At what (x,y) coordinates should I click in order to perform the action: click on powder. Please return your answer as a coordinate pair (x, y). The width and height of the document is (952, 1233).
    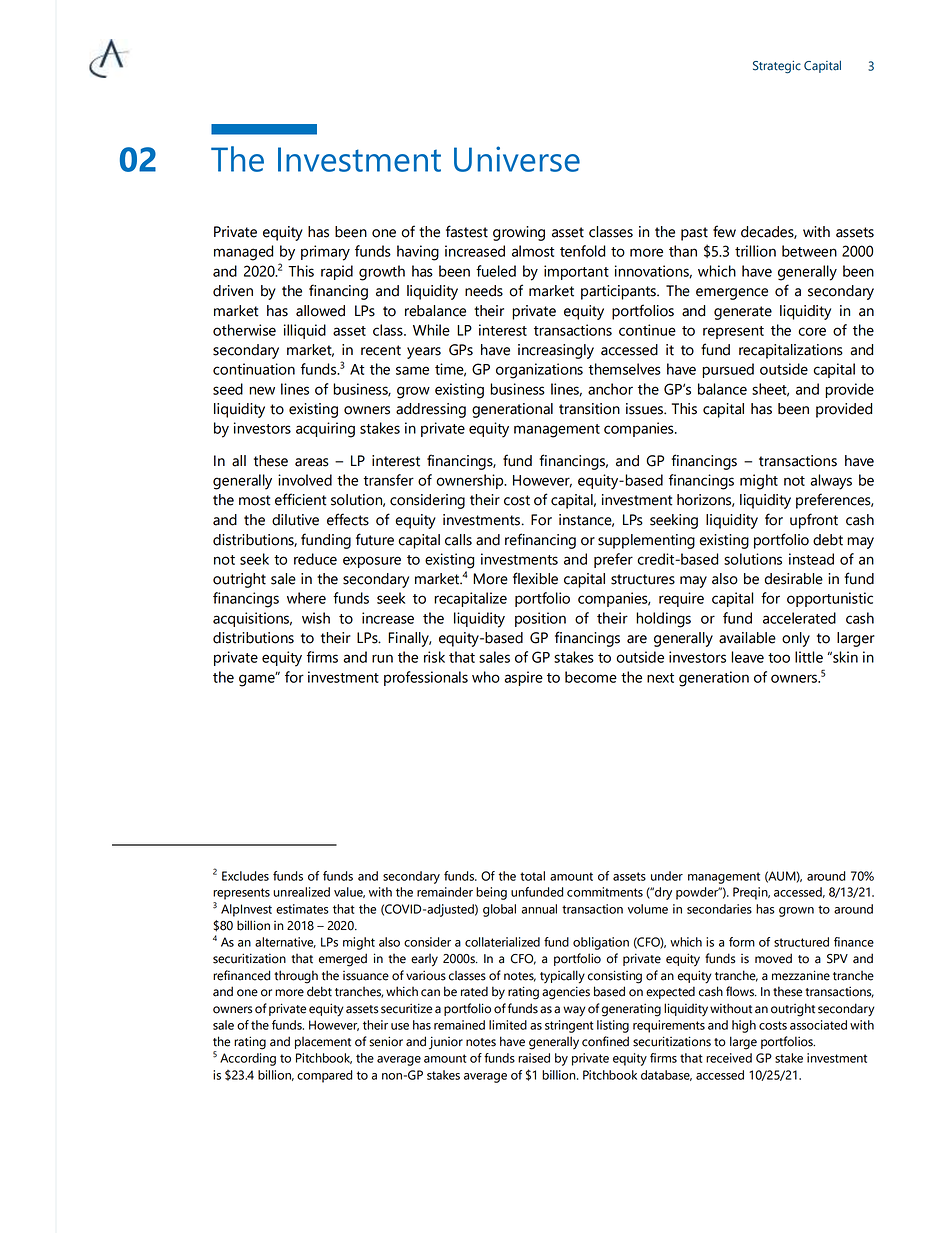
    Looking at the image, I should click on (698, 893).
